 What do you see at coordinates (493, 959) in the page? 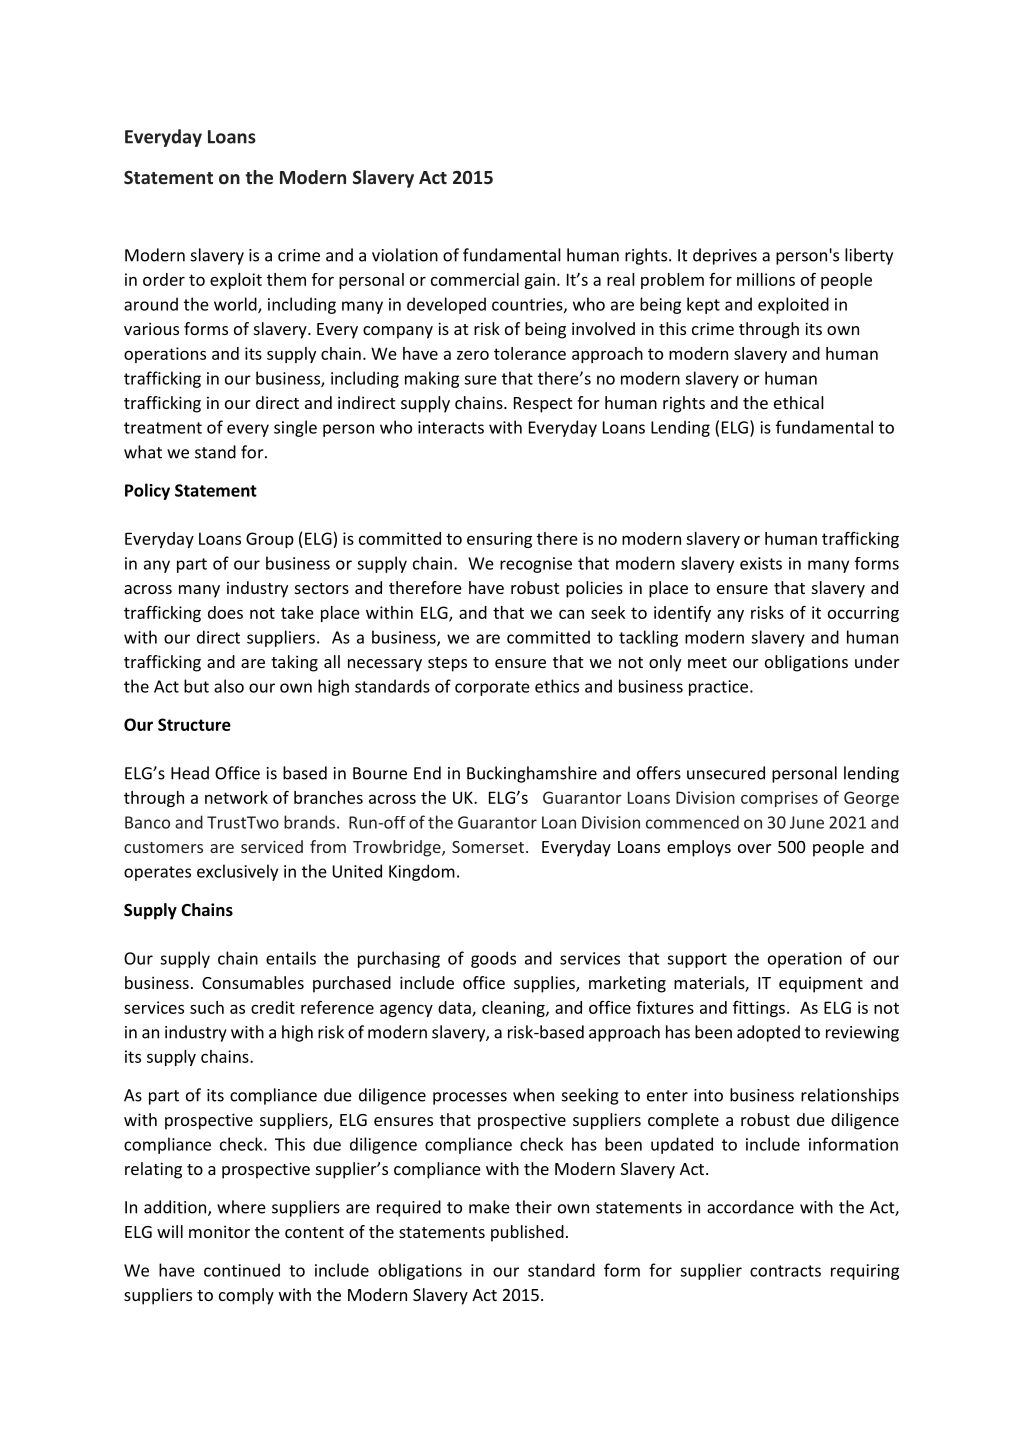
I see `goods` at bounding box center [493, 959].
